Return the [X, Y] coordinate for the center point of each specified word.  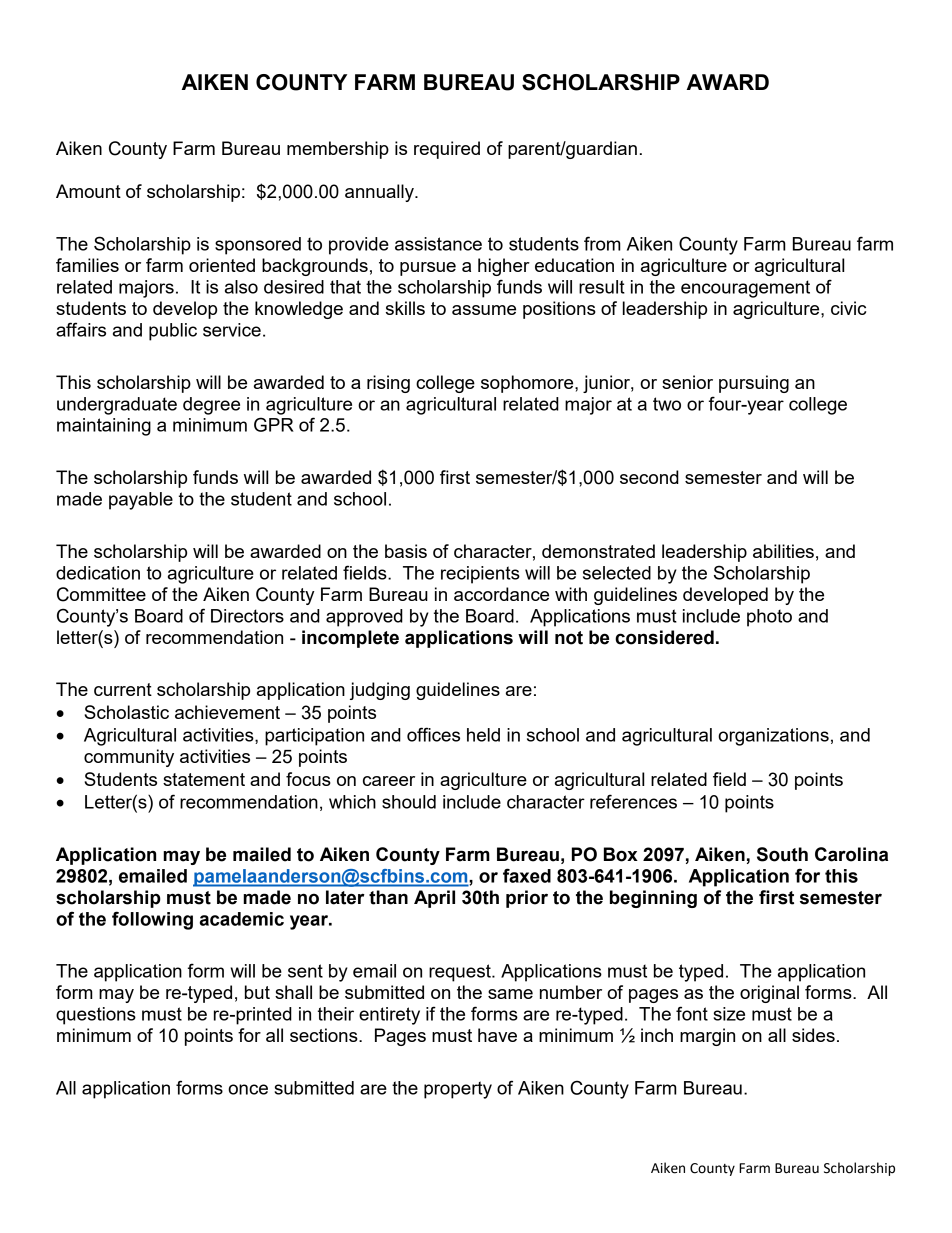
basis [406, 551]
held [483, 735]
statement [204, 779]
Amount [88, 191]
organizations [773, 737]
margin [707, 1037]
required [447, 150]
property [458, 1090]
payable [141, 501]
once [248, 1089]
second [649, 477]
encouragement [745, 289]
